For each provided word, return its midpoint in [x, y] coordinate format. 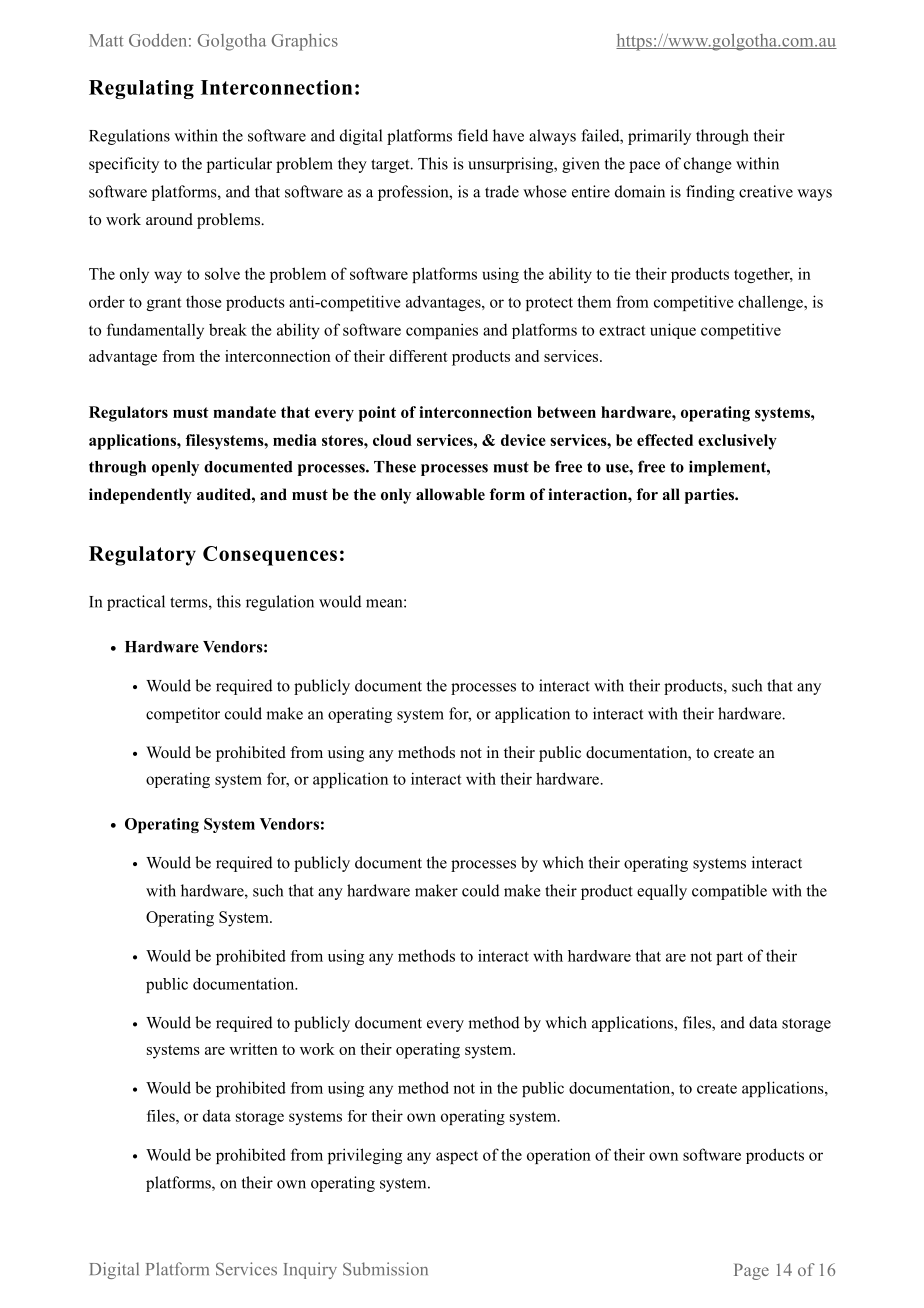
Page [751, 1271]
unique [673, 331]
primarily [659, 137]
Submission [385, 1269]
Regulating [141, 89]
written [253, 1049]
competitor [183, 715]
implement [728, 468]
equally [662, 892]
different [418, 356]
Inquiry [310, 1270]
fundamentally [155, 331]
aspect [457, 1157]
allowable [450, 494]
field [473, 135]
